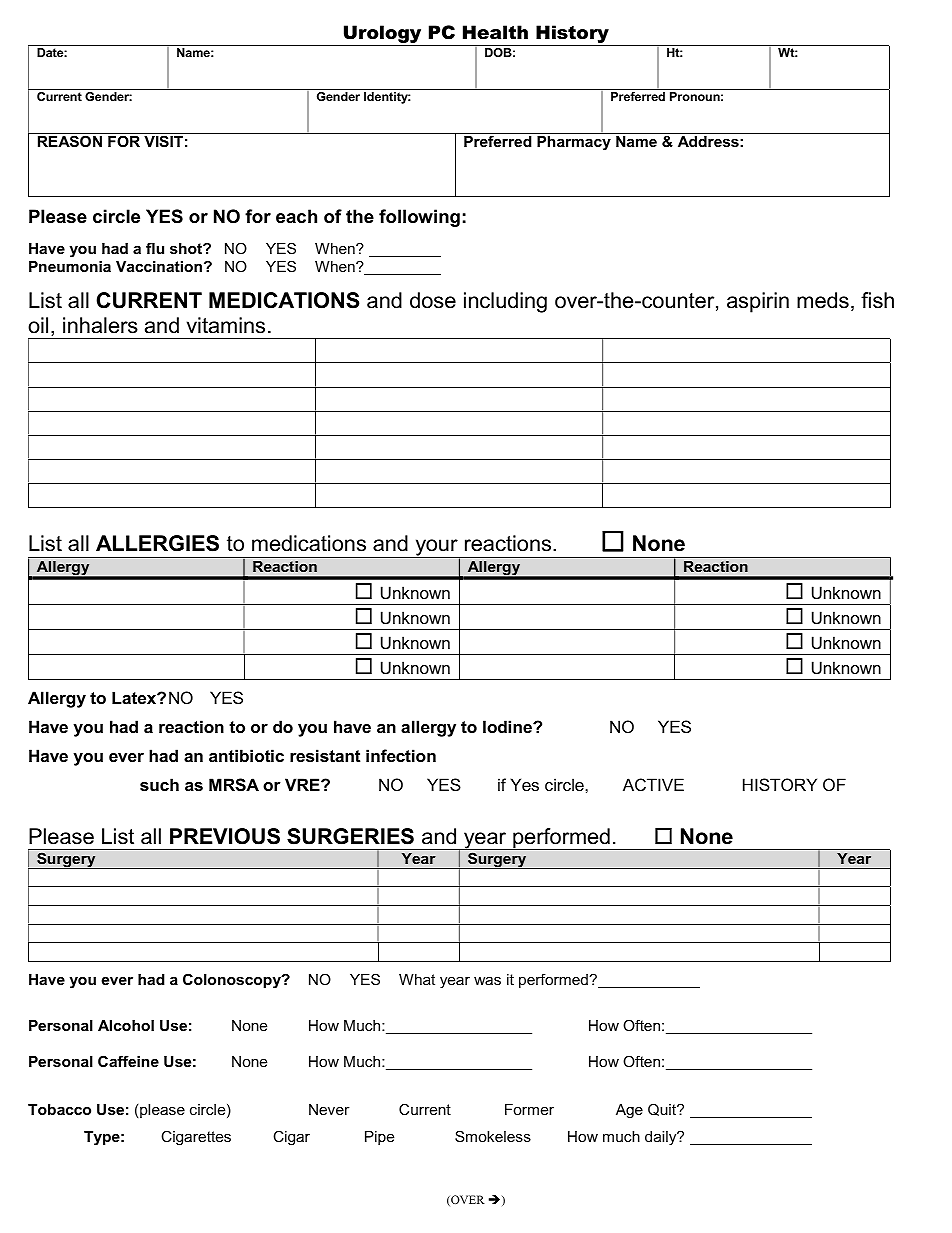 This image has height=1233, width=952. I want to click on VISIT, so click(163, 141).
